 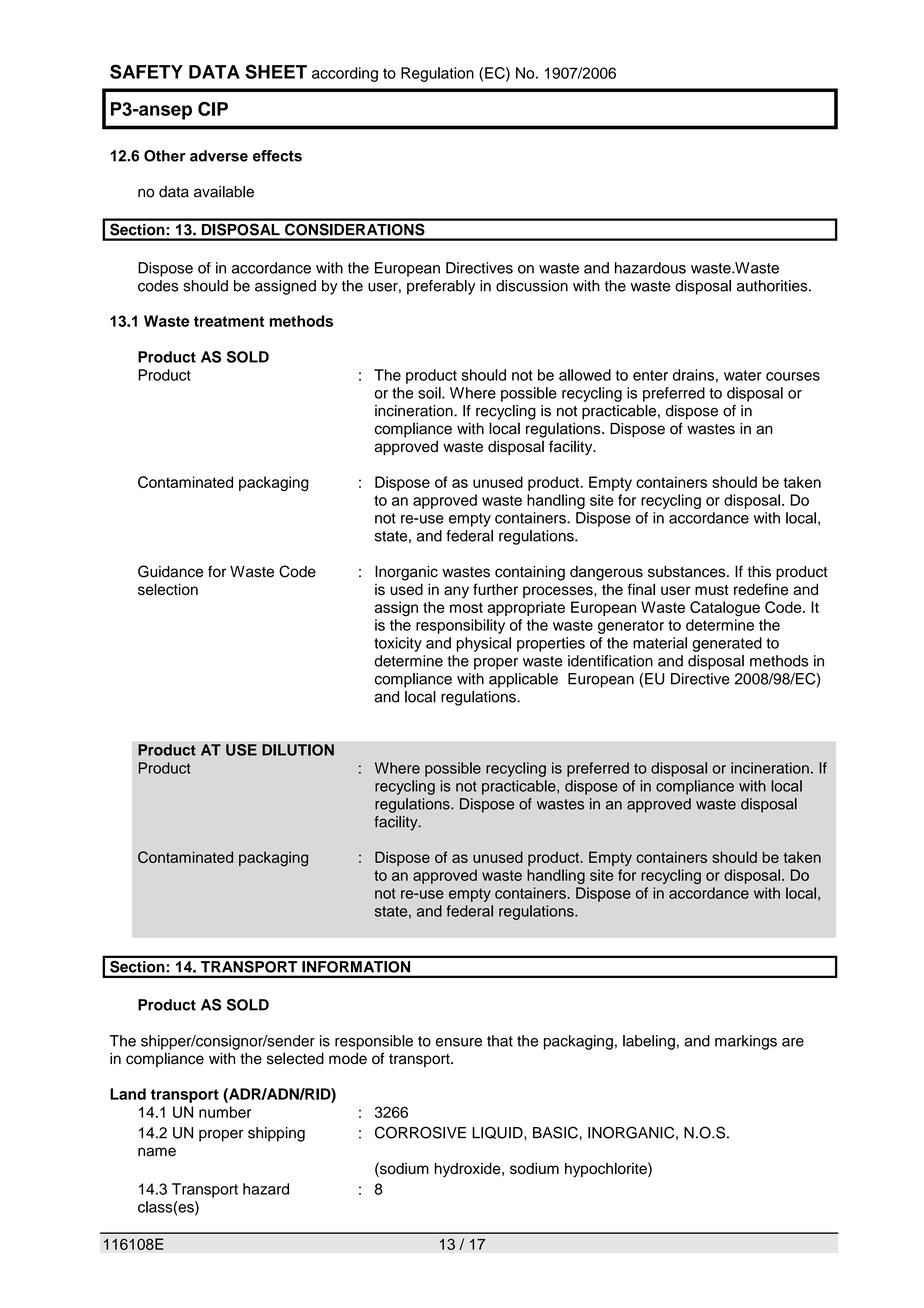 I want to click on generated, so click(x=727, y=644).
